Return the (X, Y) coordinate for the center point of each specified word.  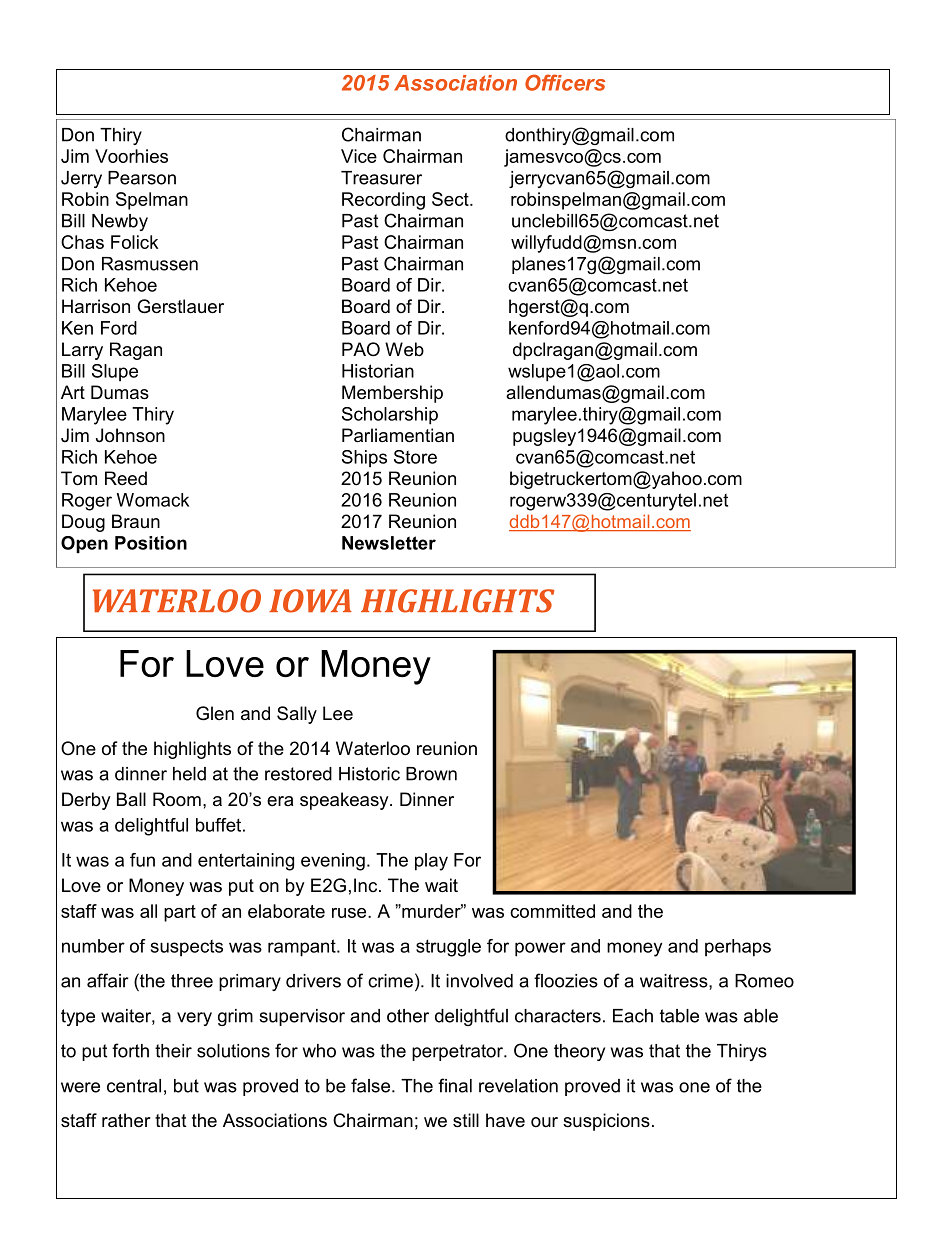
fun (142, 860)
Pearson (142, 178)
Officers (565, 82)
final (455, 1085)
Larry (82, 351)
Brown (431, 774)
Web (404, 349)
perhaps (738, 948)
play (431, 862)
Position (151, 543)
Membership (392, 394)
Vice (359, 156)
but (186, 1086)
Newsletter (389, 543)
